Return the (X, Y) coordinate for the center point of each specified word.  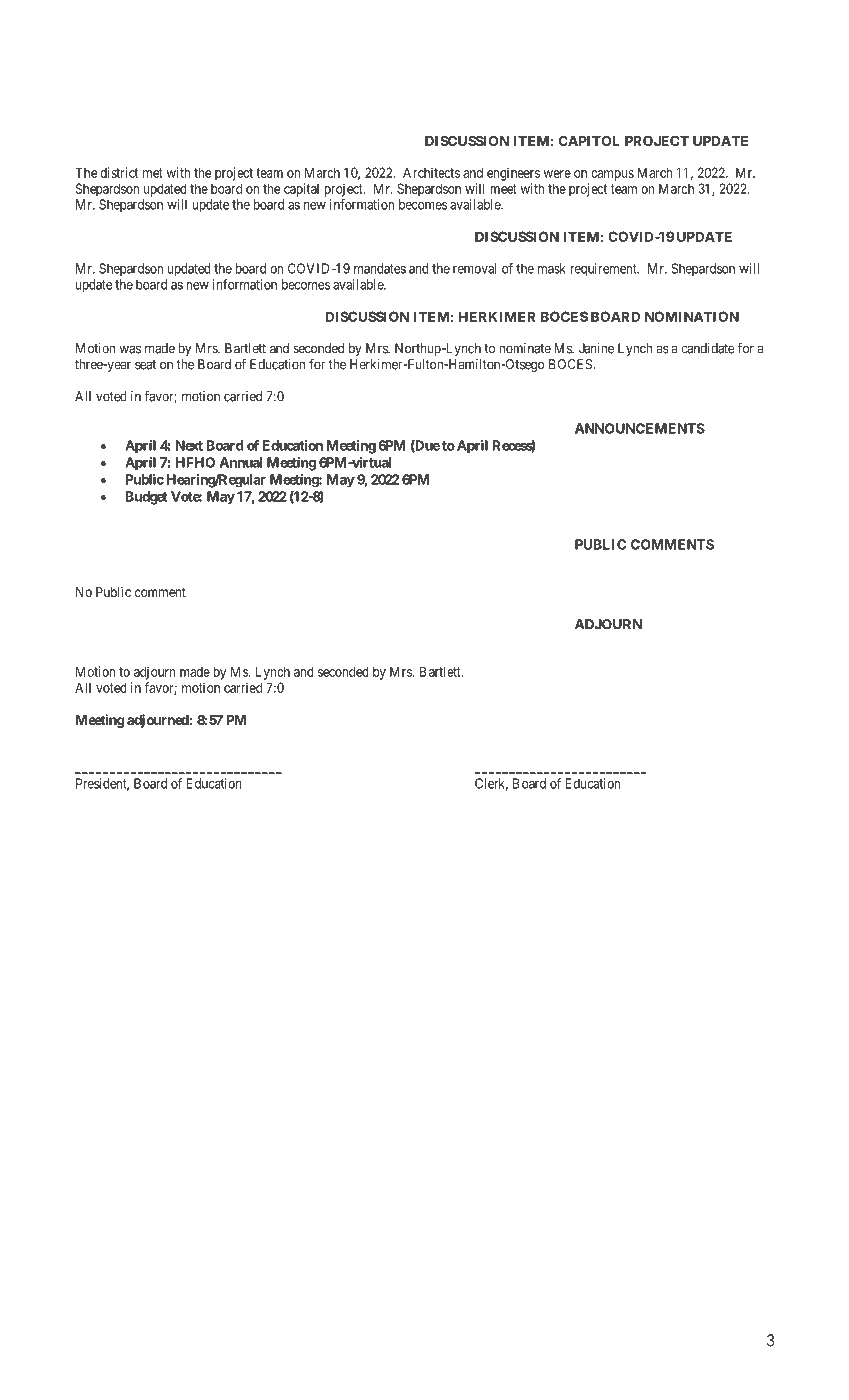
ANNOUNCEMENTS (640, 428)
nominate (525, 348)
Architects (431, 172)
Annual (241, 462)
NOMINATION (692, 316)
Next (189, 445)
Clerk (491, 784)
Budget (146, 498)
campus (612, 175)
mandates (380, 268)
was (130, 349)
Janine (596, 348)
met (153, 173)
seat (145, 365)
